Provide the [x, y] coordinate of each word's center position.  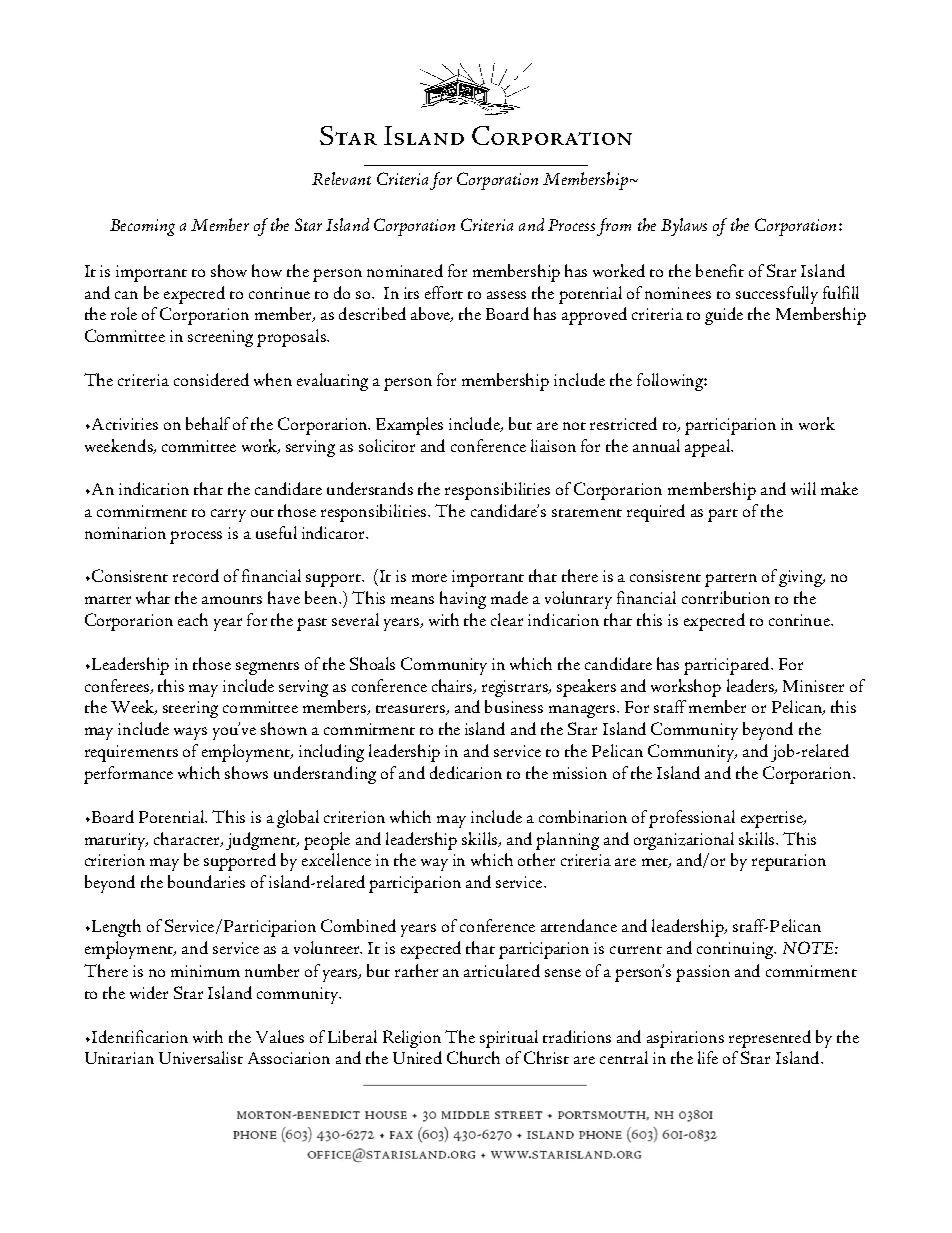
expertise [773, 819]
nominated [405, 270]
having [463, 600]
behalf [208, 423]
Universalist [201, 1057]
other [536, 859]
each [193, 619]
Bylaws [684, 227]
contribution [726, 597]
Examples [409, 426]
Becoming [142, 227]
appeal [709, 448]
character [188, 839]
